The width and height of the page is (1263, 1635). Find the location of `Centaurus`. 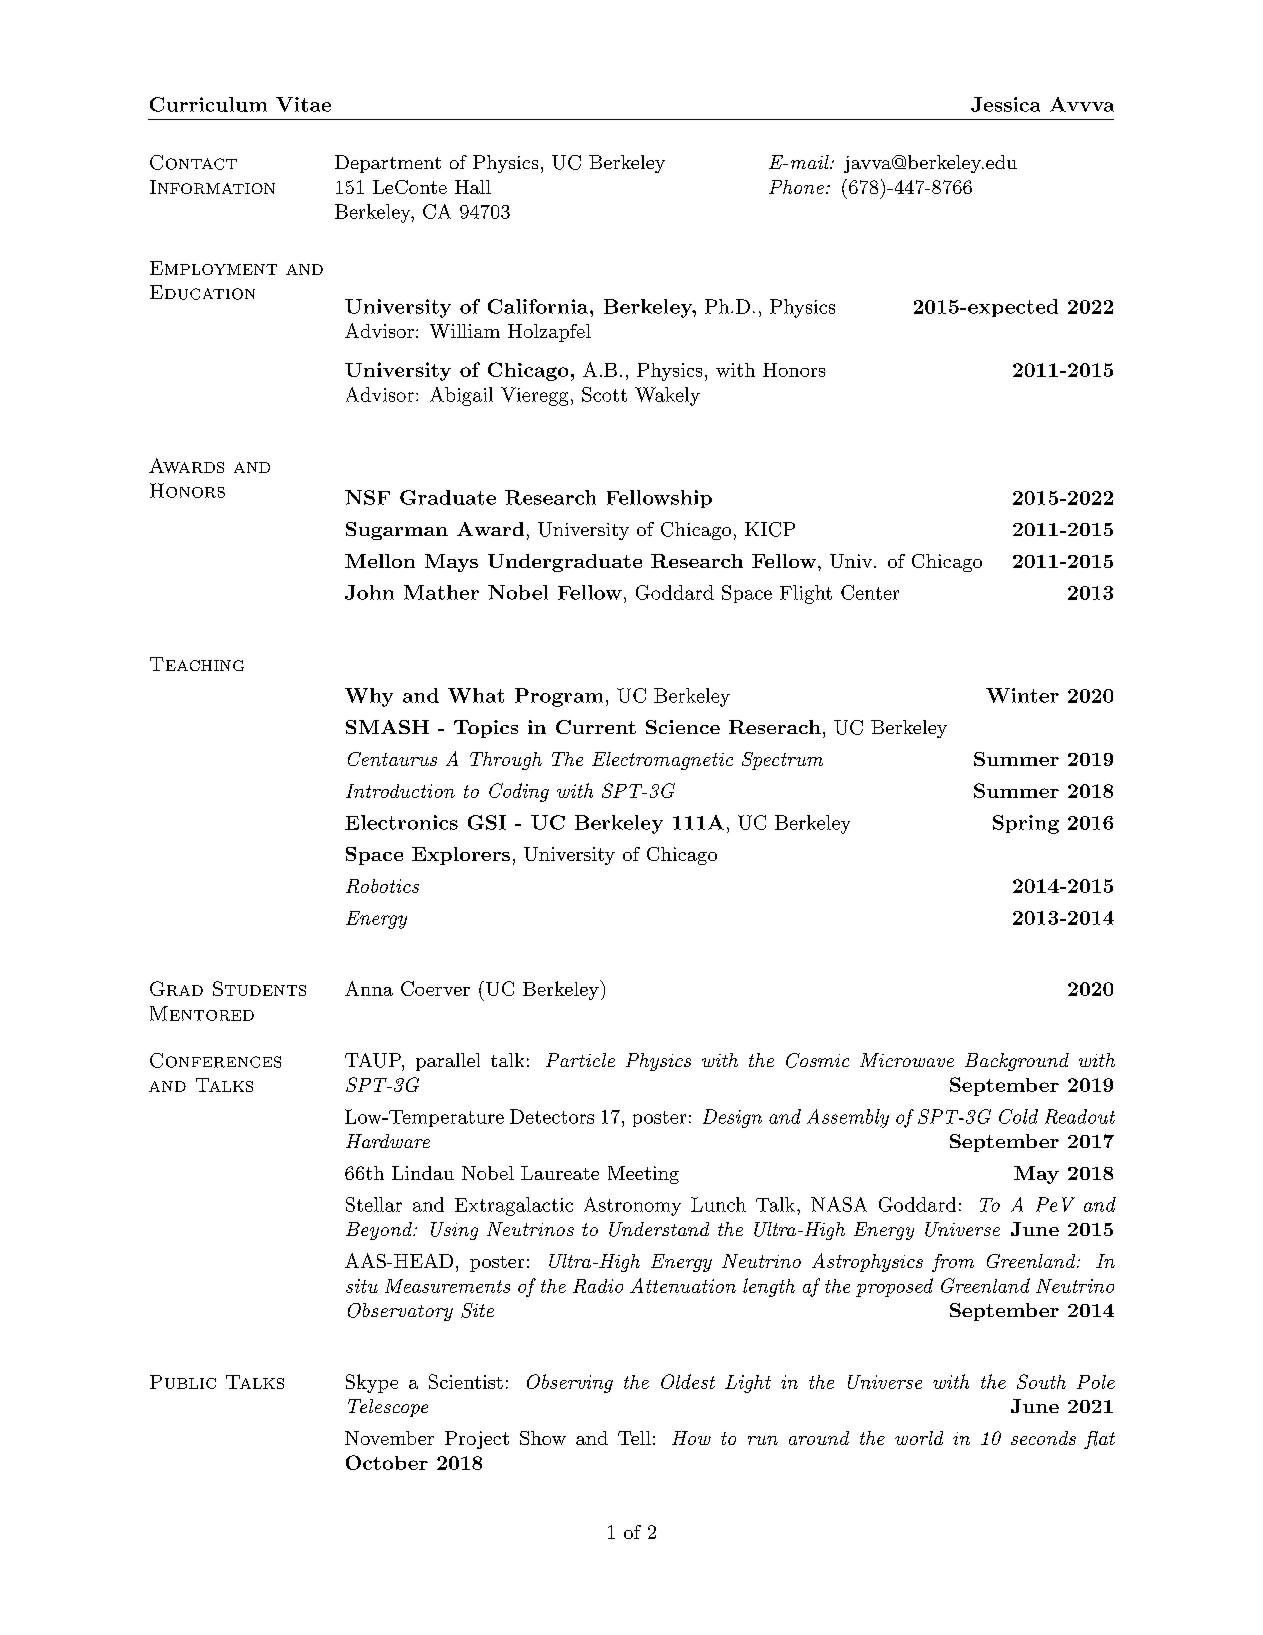

Centaurus is located at coordinates (392, 759).
